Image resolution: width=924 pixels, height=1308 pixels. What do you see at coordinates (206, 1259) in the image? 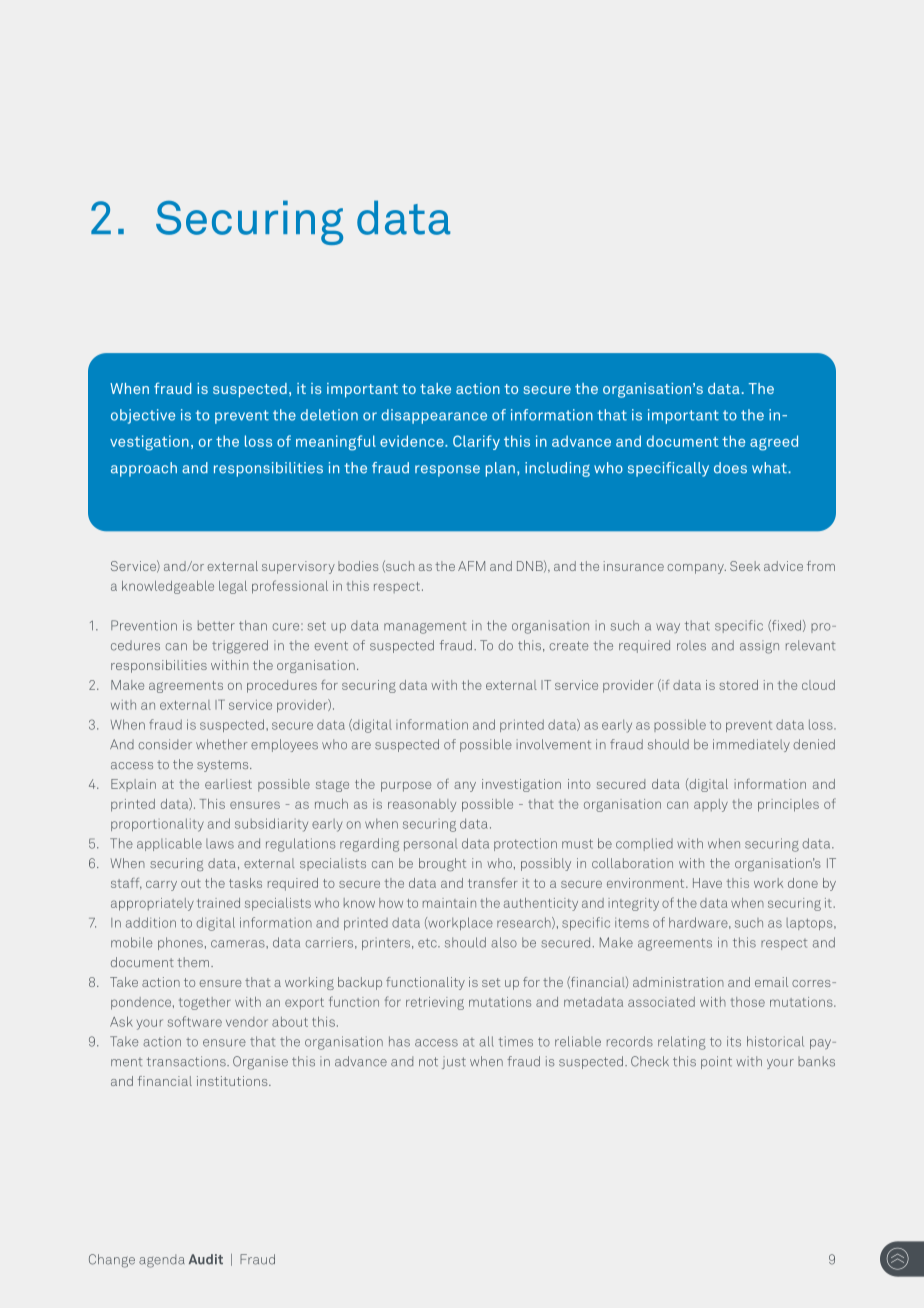
I see `Audit` at bounding box center [206, 1259].
